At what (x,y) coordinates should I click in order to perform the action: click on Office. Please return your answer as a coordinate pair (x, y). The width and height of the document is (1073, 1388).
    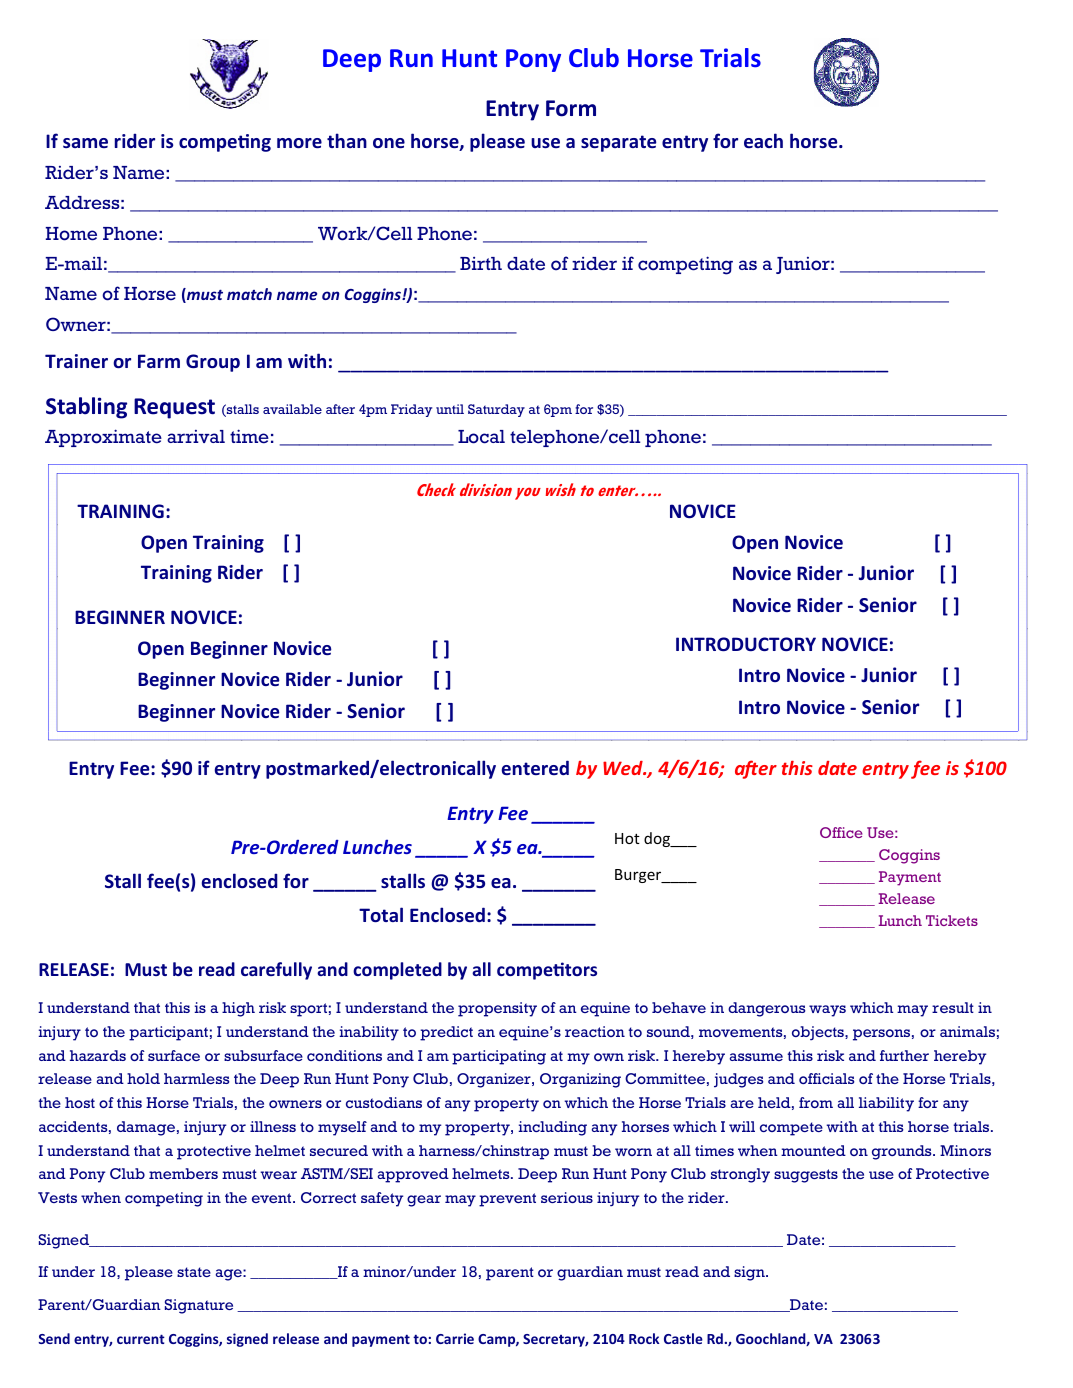
    Looking at the image, I should click on (841, 832).
